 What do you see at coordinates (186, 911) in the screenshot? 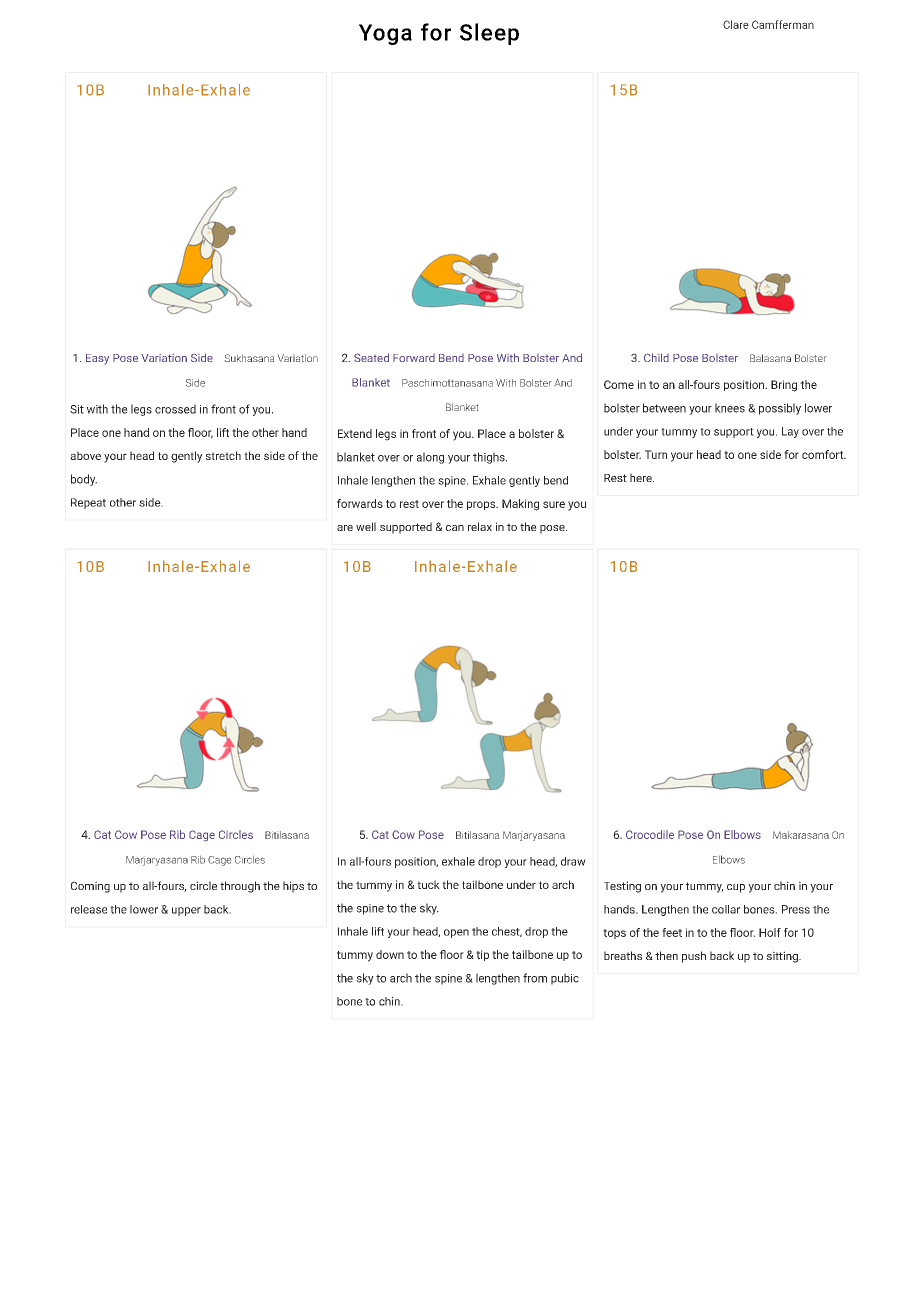
I see `upper` at bounding box center [186, 911].
